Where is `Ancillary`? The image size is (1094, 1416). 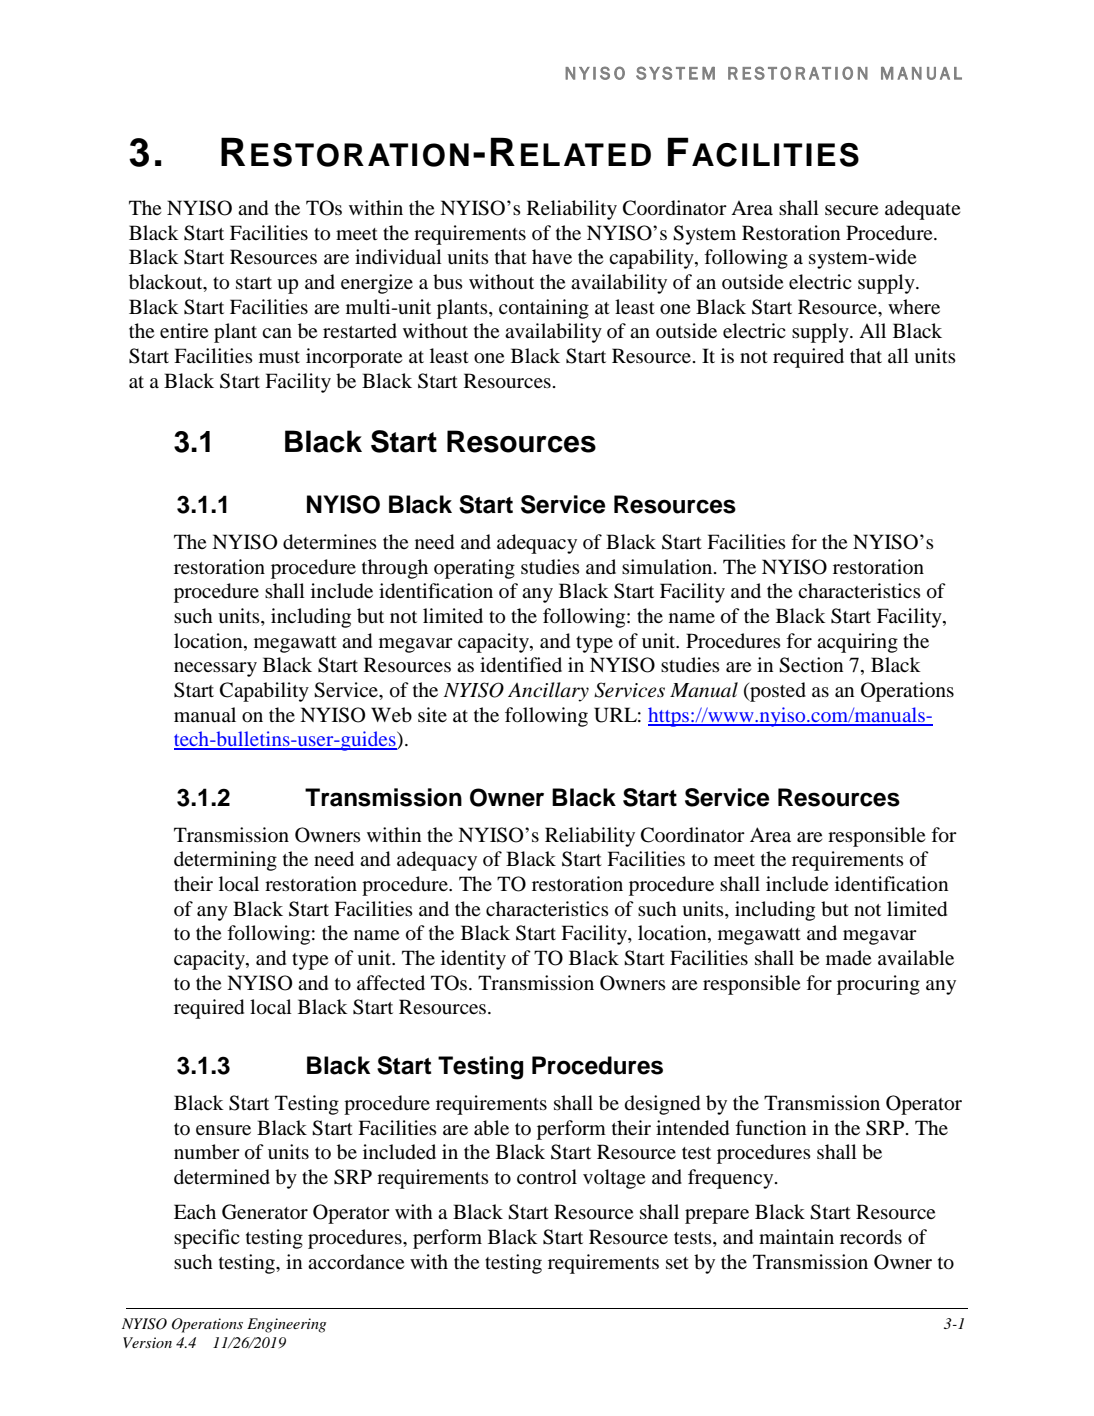 Ancillary is located at coordinates (548, 692).
